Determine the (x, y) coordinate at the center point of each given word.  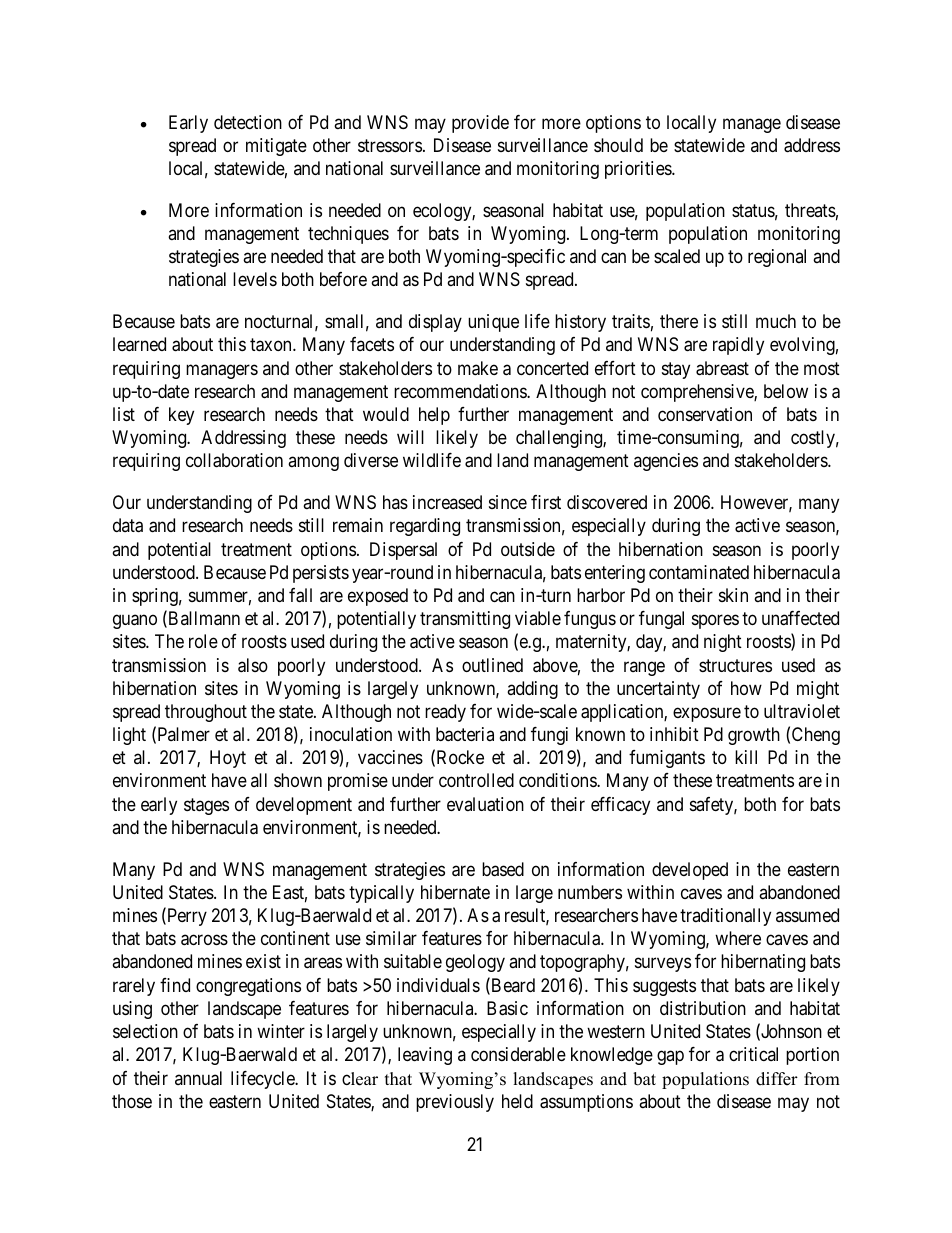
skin (733, 595)
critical (753, 1054)
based (503, 869)
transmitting (465, 620)
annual (198, 1078)
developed (690, 871)
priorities (639, 170)
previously (455, 1103)
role (203, 641)
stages (206, 806)
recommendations (461, 391)
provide (480, 124)
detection (248, 122)
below (786, 391)
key (181, 416)
